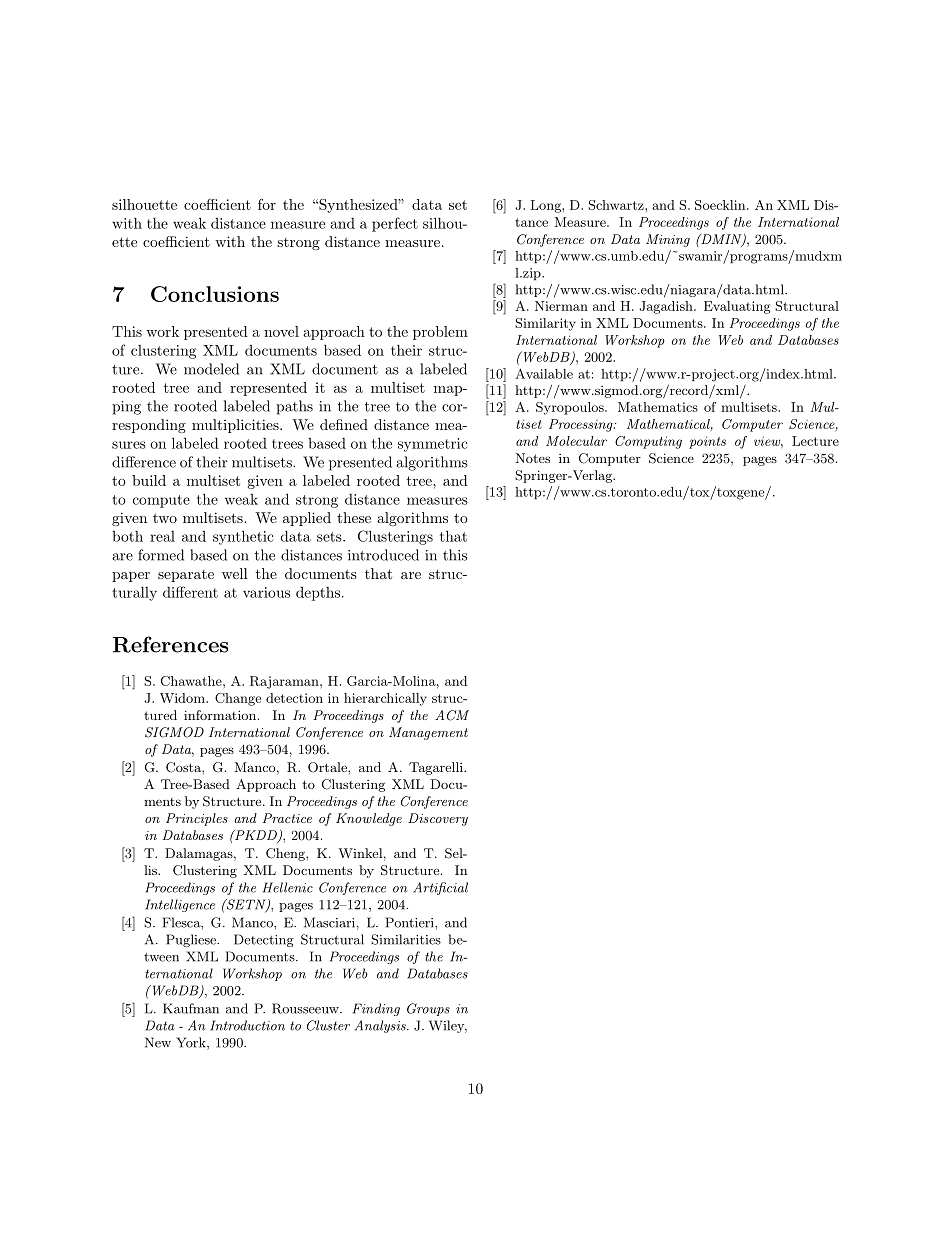 The width and height of the document is (952, 1233). What do you see at coordinates (162, 536) in the document?
I see `real` at bounding box center [162, 536].
